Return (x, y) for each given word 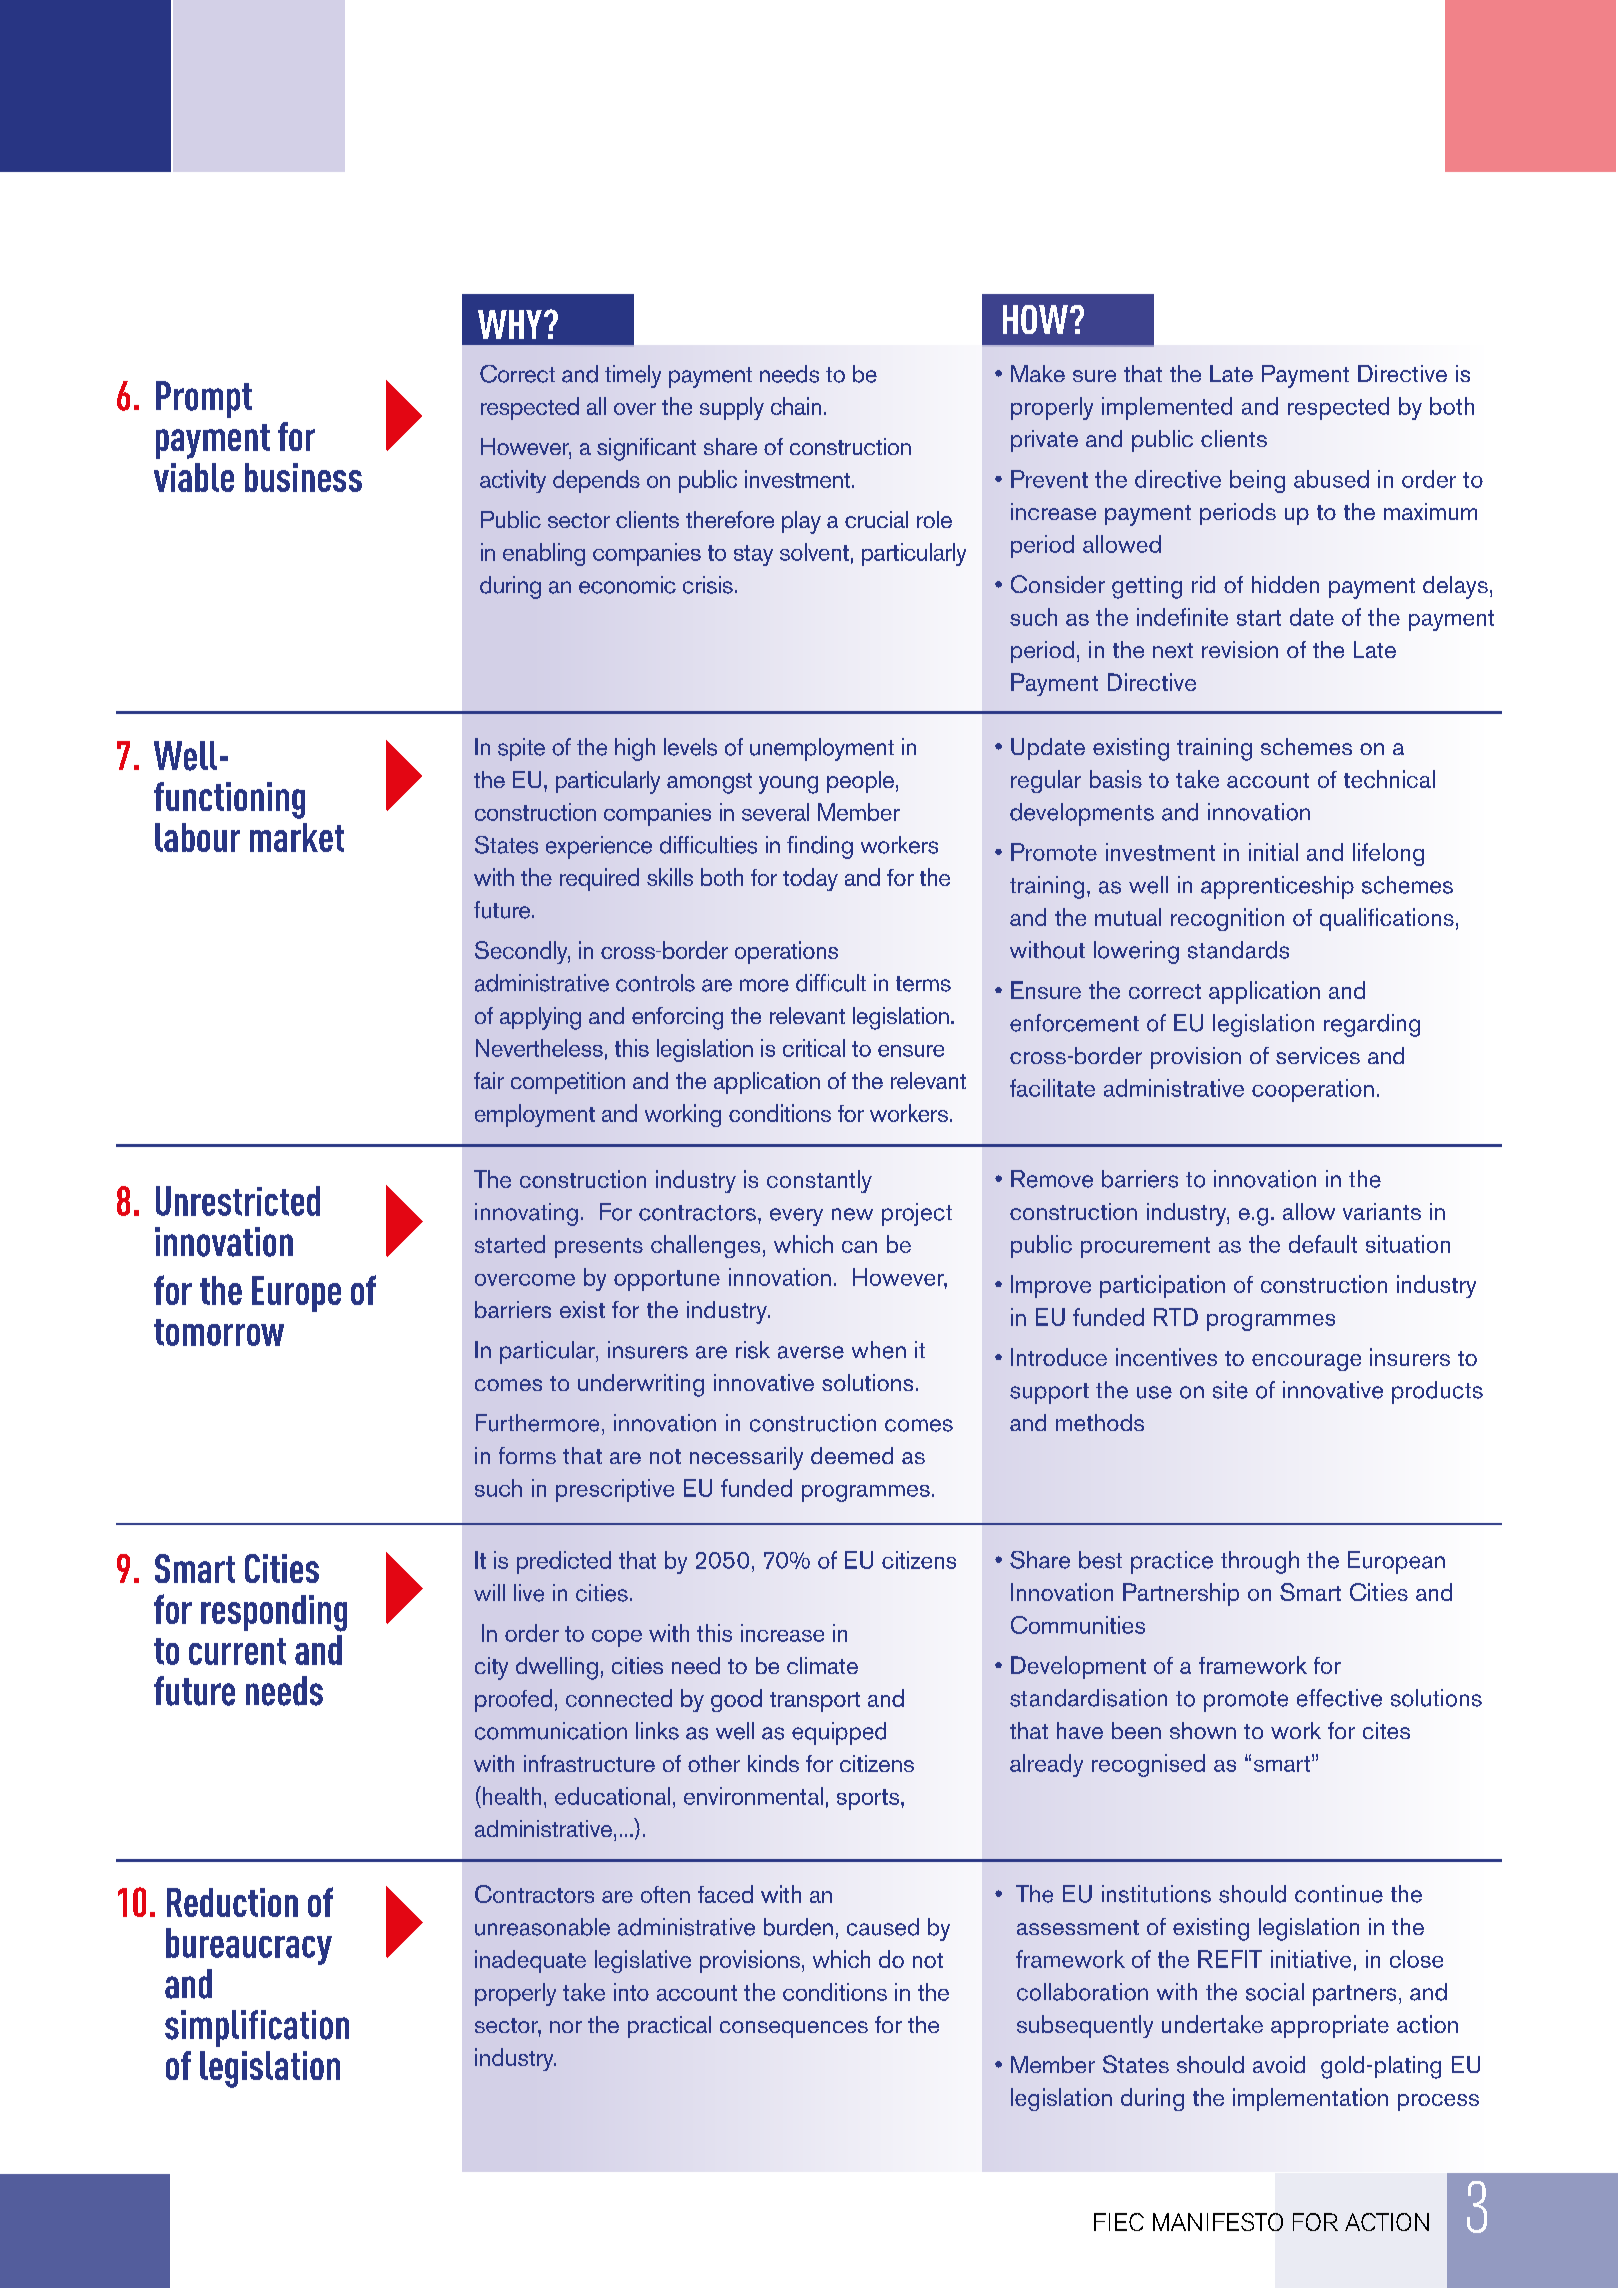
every (796, 1217)
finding (820, 847)
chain (796, 406)
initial (1273, 852)
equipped (839, 1733)
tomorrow (219, 1332)
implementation (1310, 2099)
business (303, 477)
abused (1331, 479)
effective (1339, 1698)
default (1323, 1244)
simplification (257, 2028)
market (297, 837)
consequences (794, 2029)
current (237, 1651)
